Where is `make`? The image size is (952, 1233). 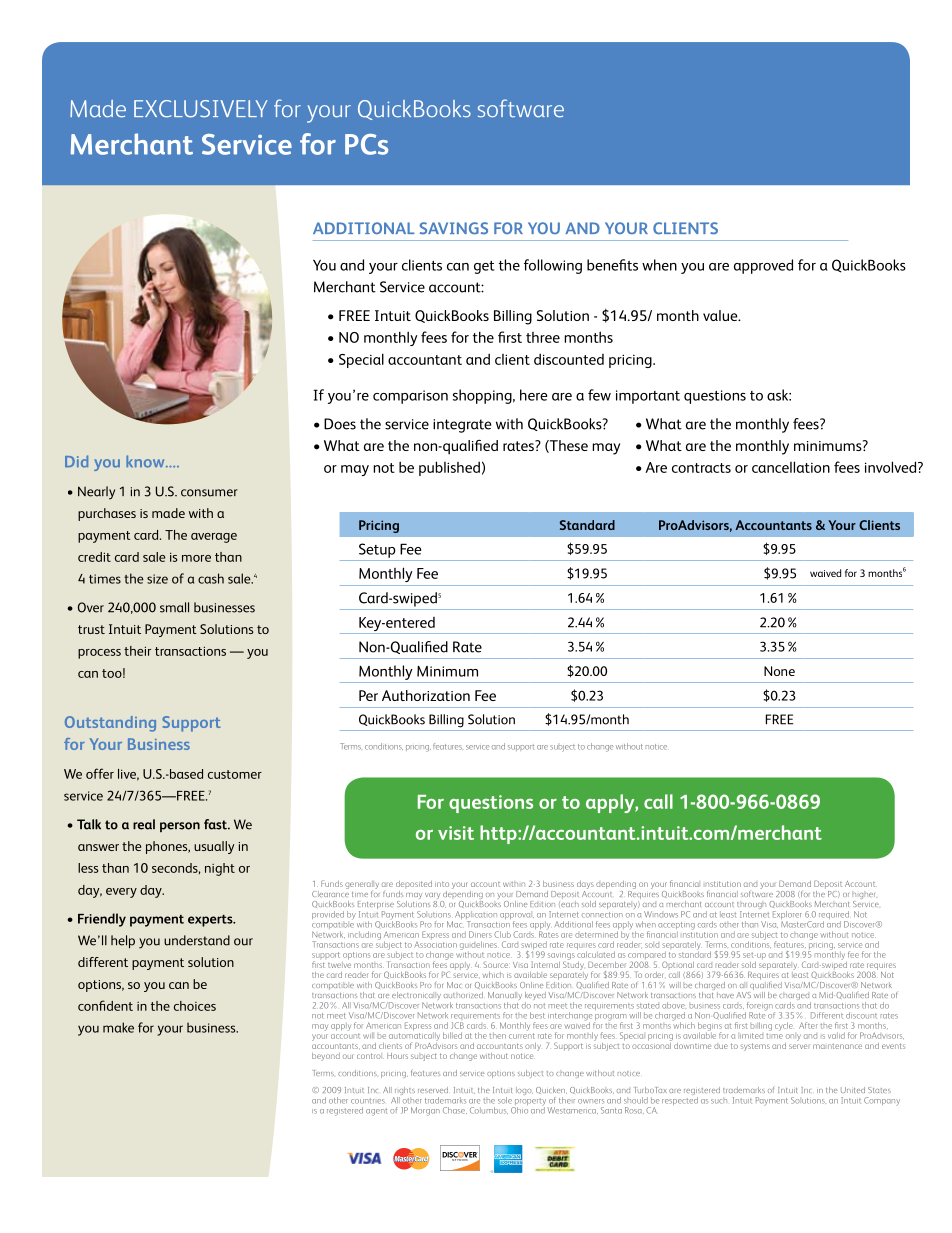
make is located at coordinates (118, 1027).
